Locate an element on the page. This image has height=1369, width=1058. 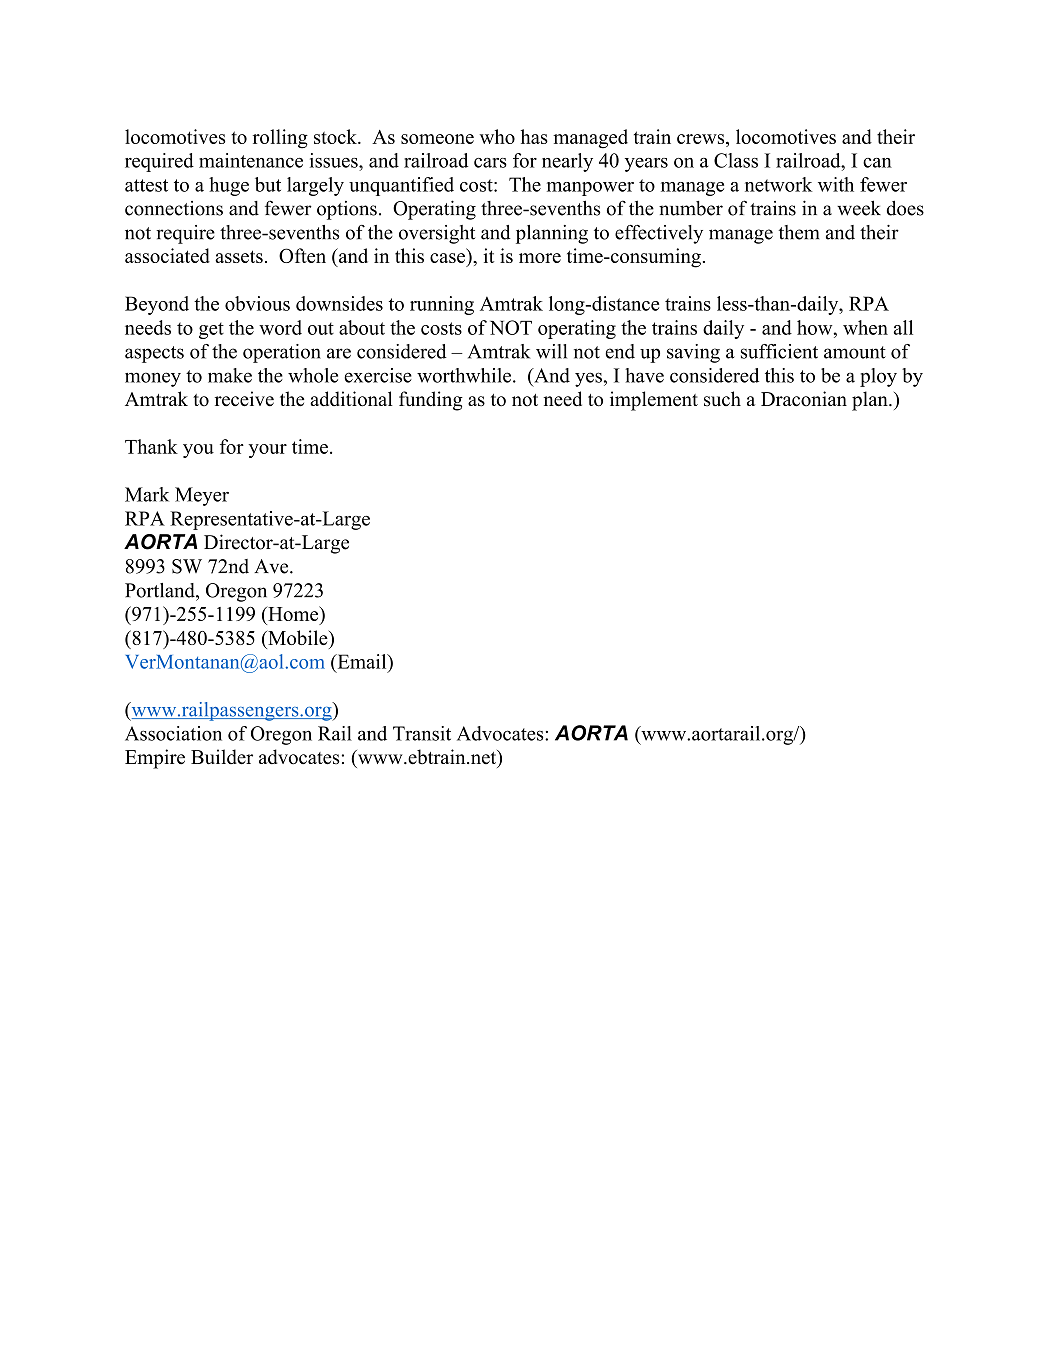
yes is located at coordinates (588, 379).
